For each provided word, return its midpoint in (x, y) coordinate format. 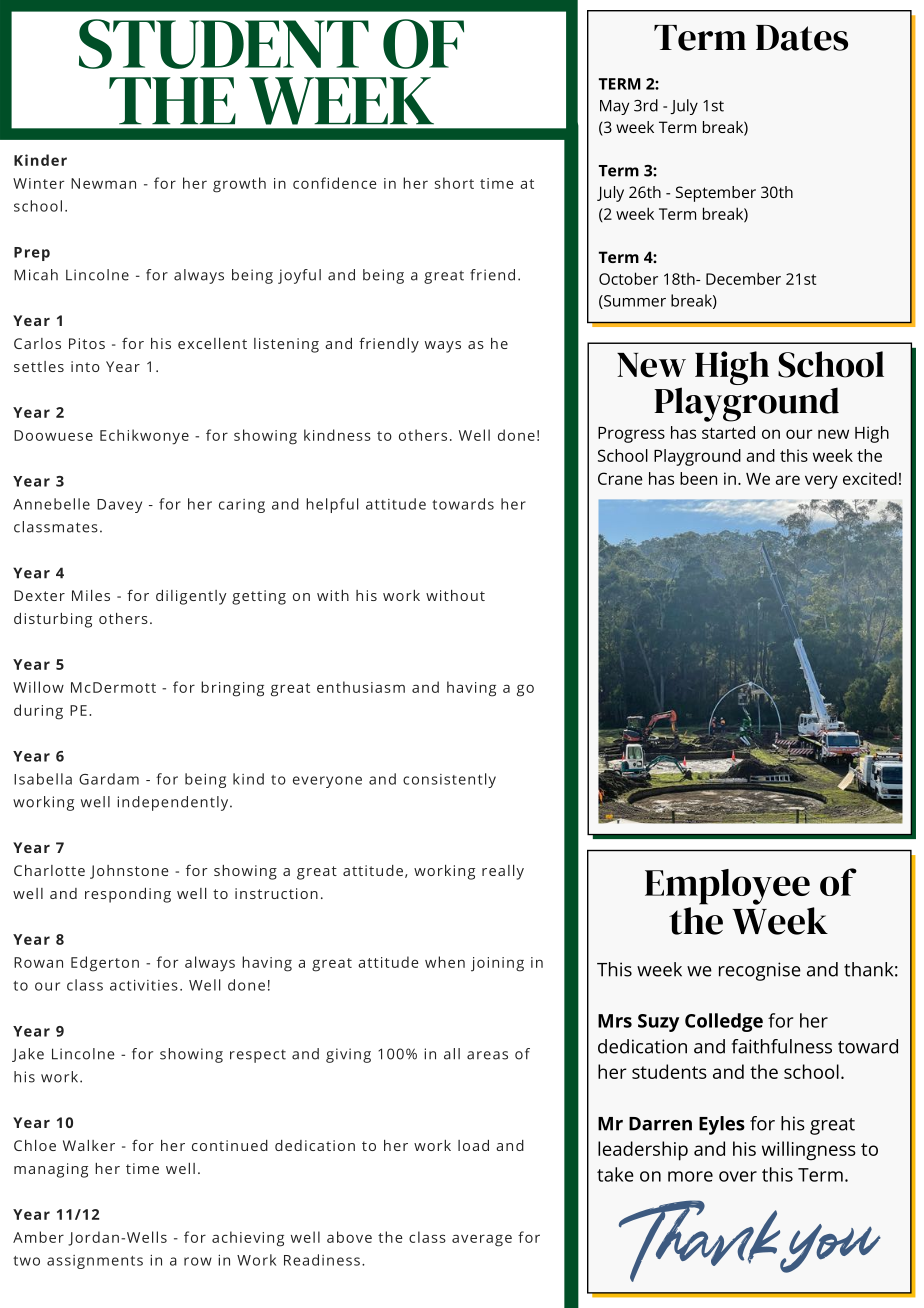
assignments (95, 1262)
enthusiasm (361, 687)
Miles (91, 595)
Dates (802, 38)
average (482, 1240)
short (454, 183)
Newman (103, 183)
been (698, 478)
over (738, 1176)
